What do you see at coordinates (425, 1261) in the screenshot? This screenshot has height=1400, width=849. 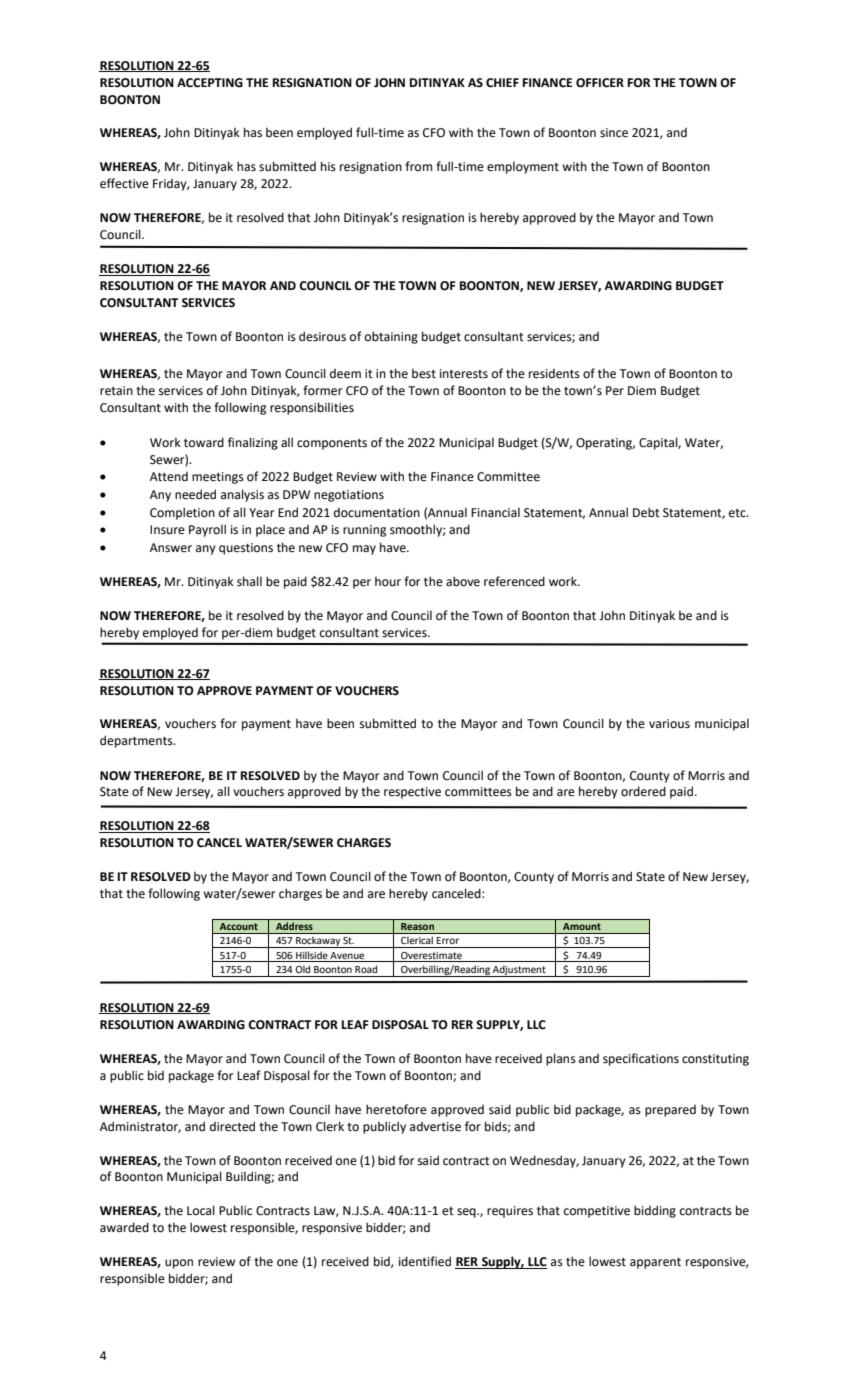 I see `identified` at bounding box center [425, 1261].
